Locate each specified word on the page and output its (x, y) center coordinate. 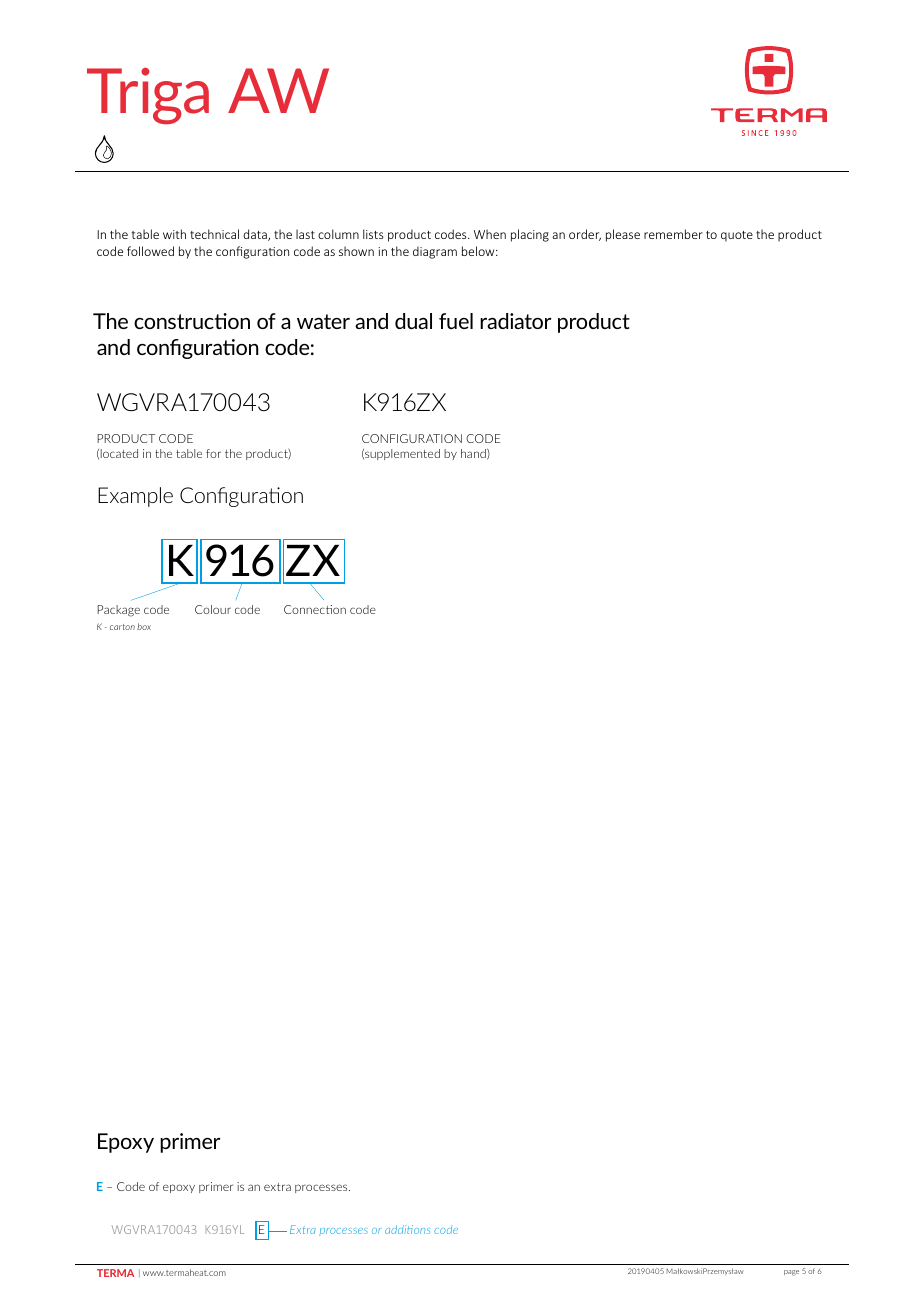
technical (214, 234)
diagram (435, 252)
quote (737, 236)
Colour (213, 609)
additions (407, 1229)
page (791, 1273)
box (144, 626)
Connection (315, 609)
